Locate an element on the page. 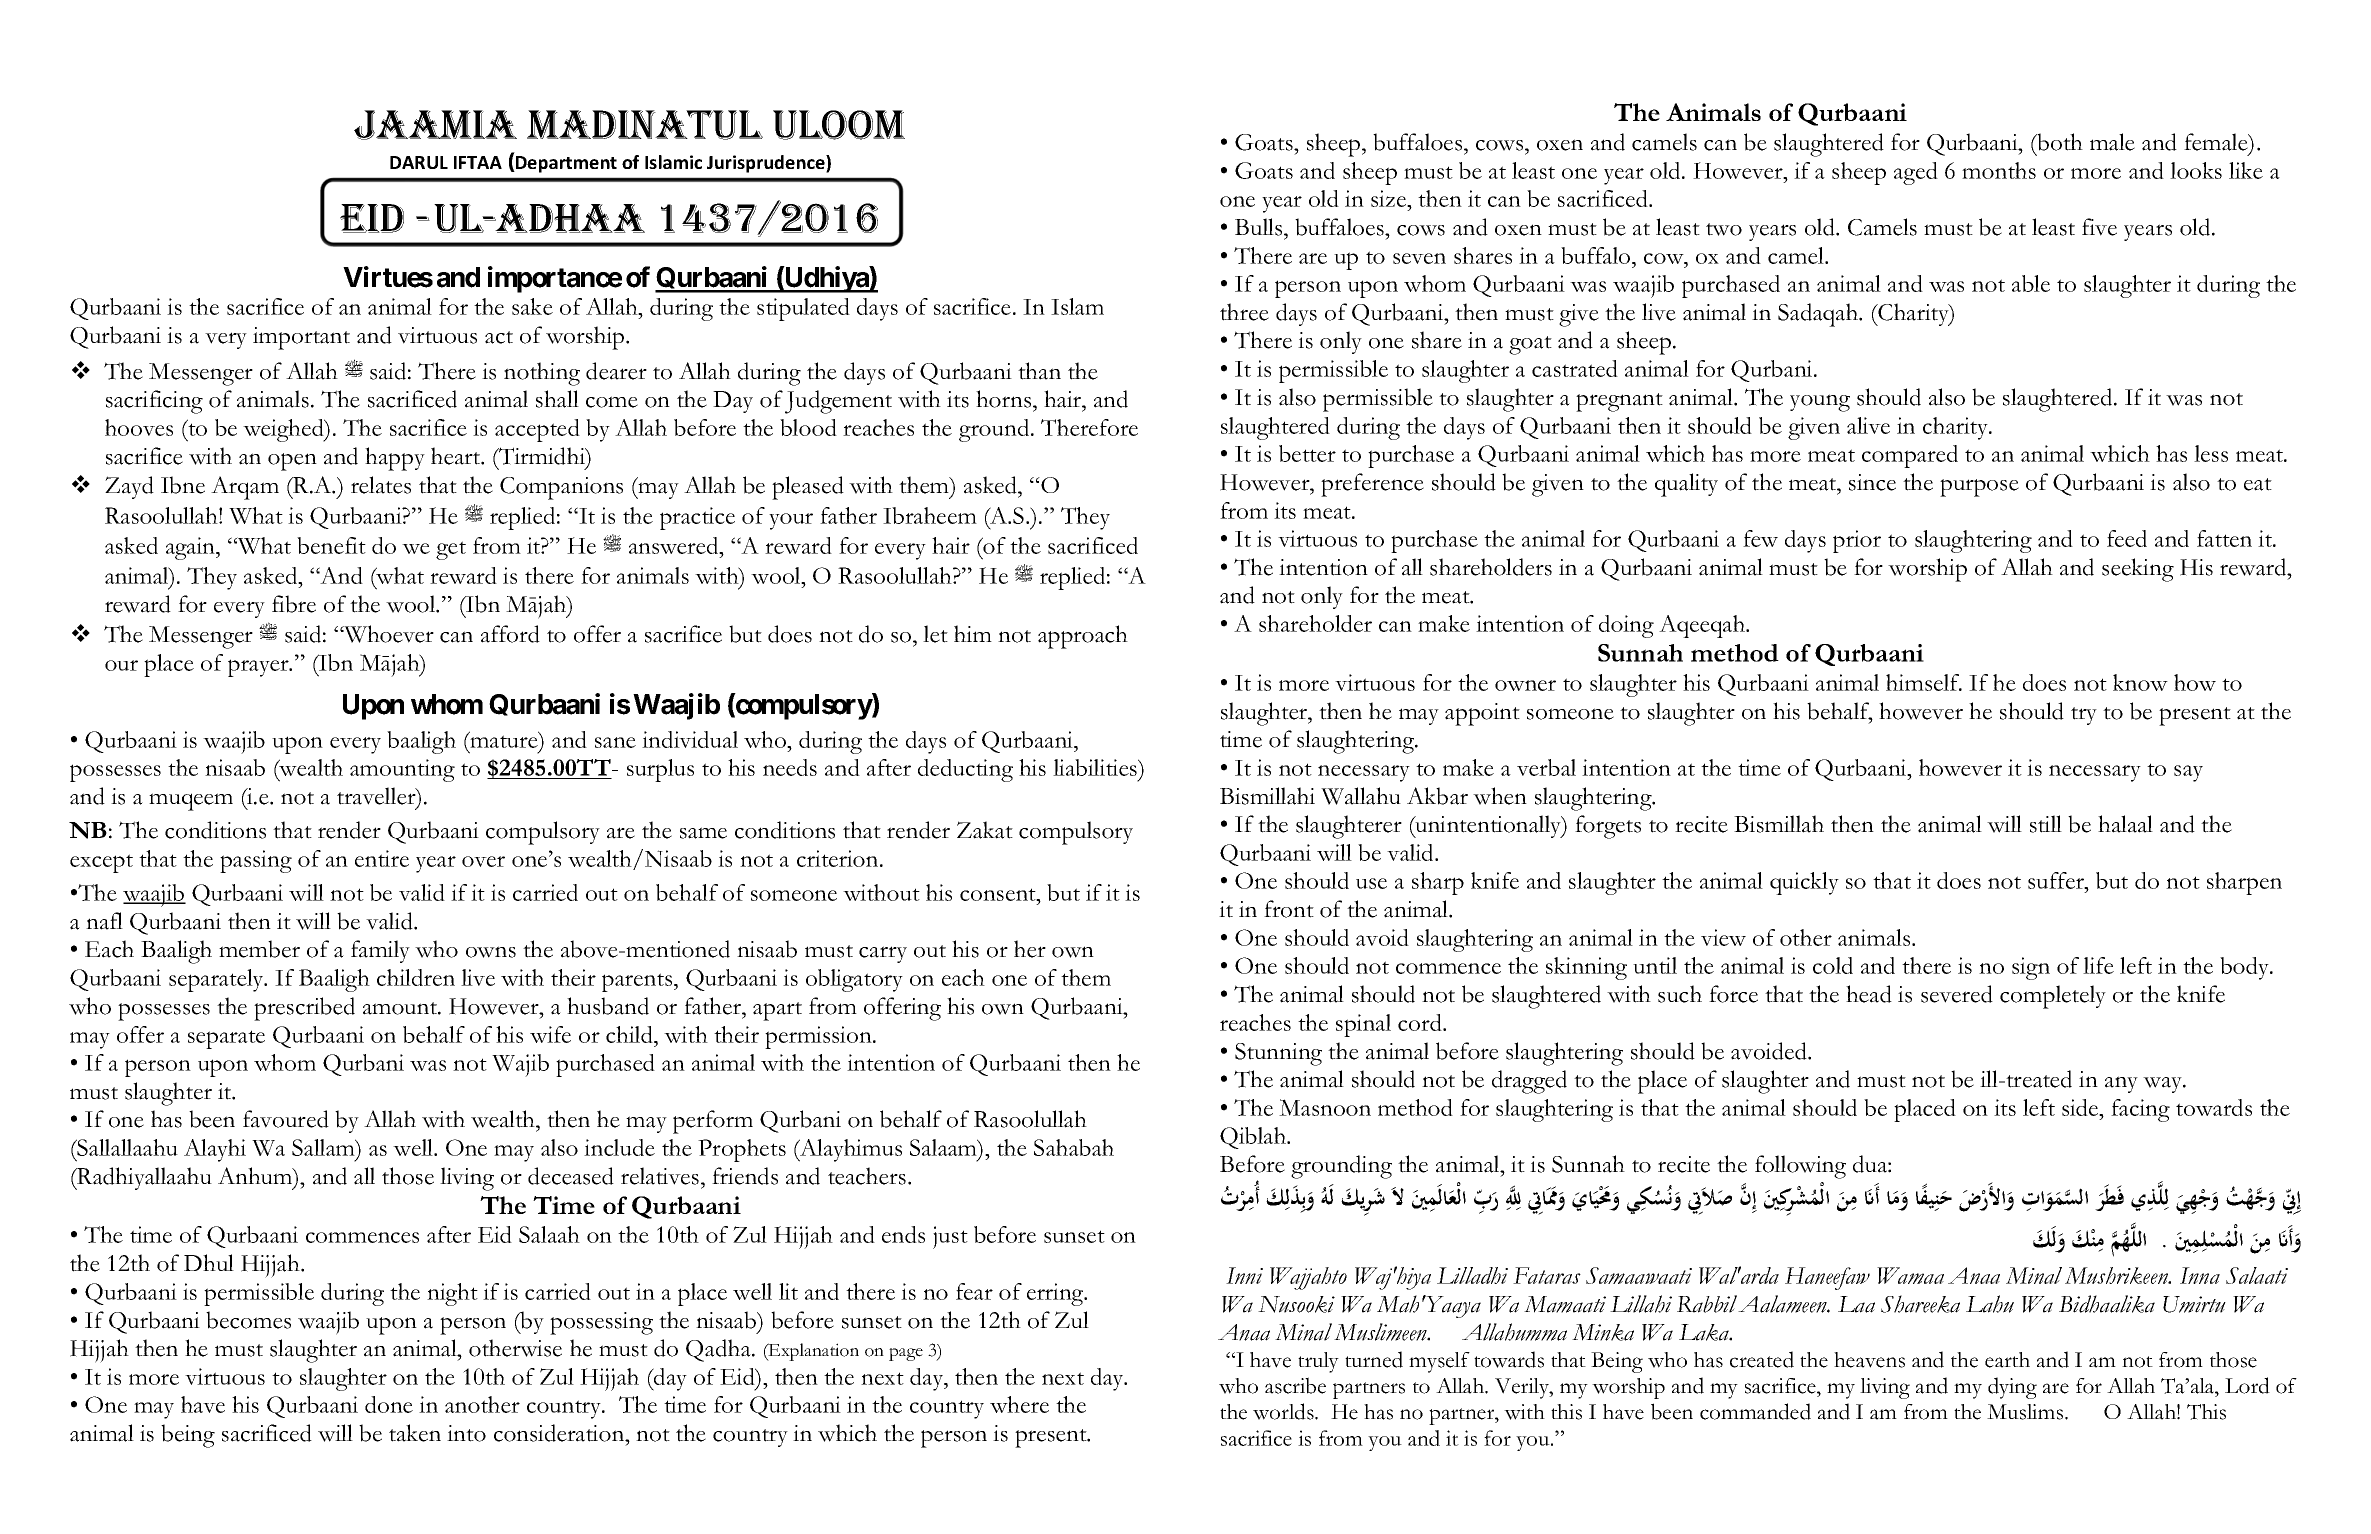 This page has height=1534, width=2371. any is located at coordinates (2121, 1084).
